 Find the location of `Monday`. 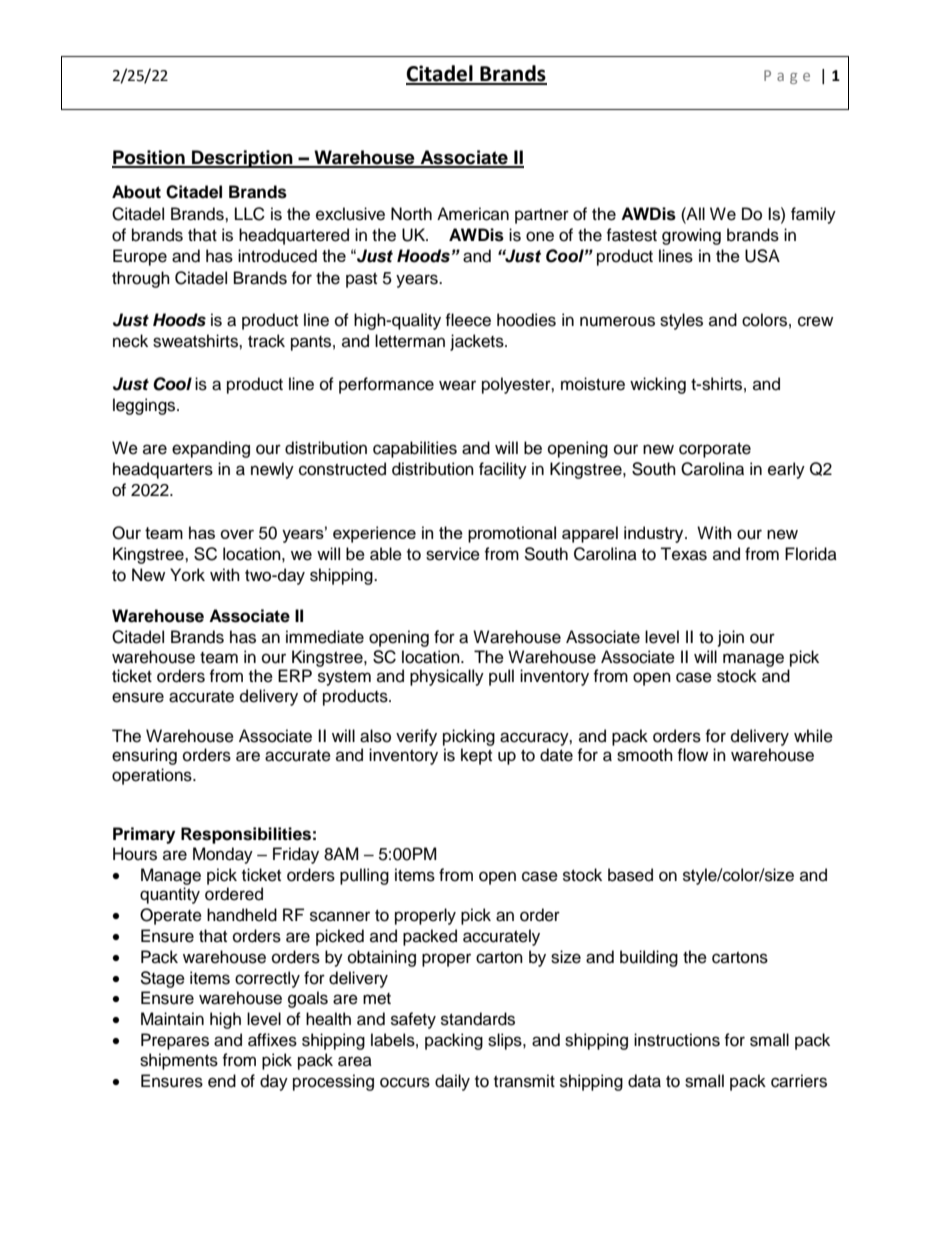

Monday is located at coordinates (223, 855).
